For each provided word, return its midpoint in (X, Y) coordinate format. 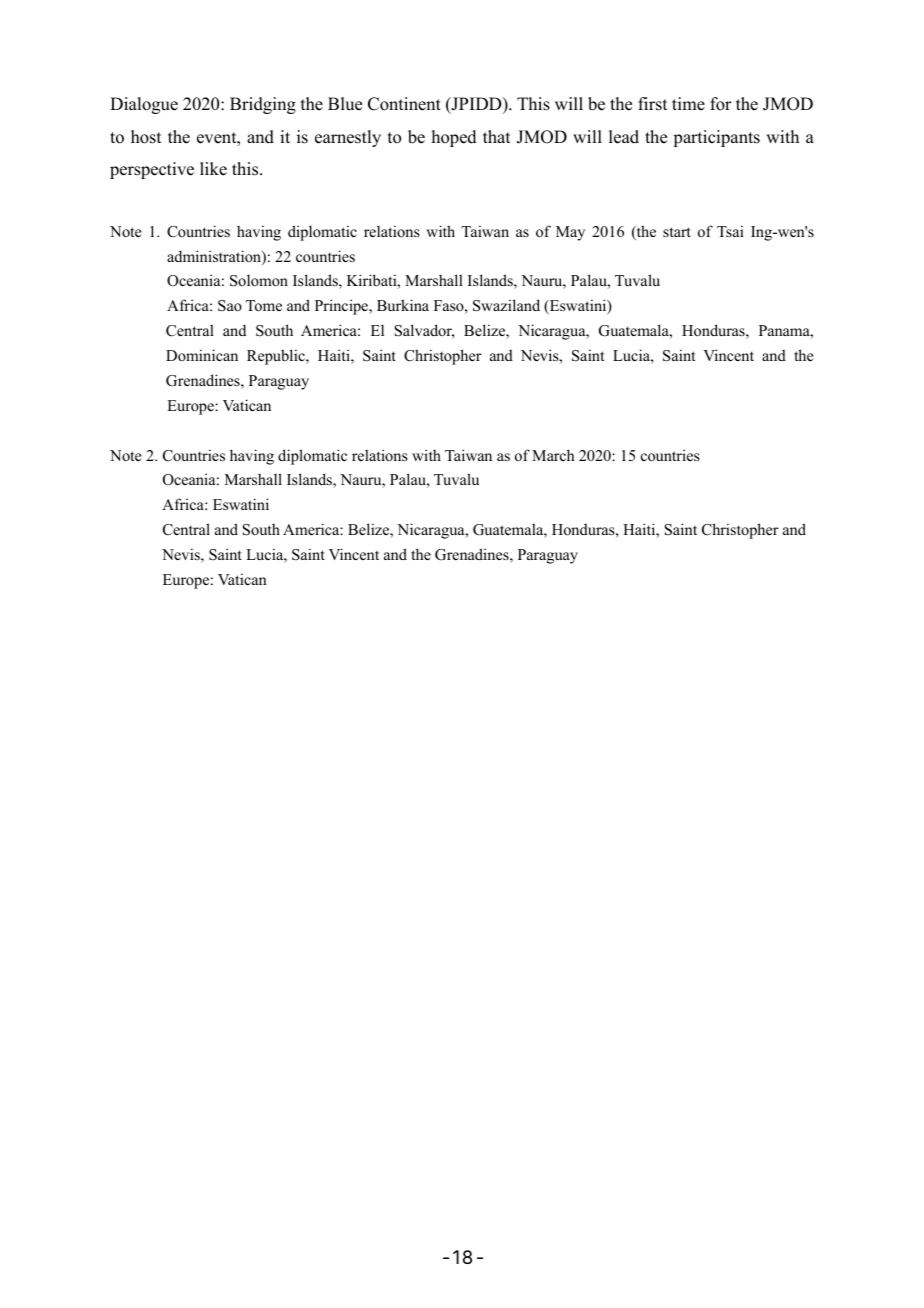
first (652, 104)
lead (624, 137)
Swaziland (506, 305)
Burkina (403, 305)
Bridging (263, 105)
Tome (264, 305)
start (677, 232)
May (570, 233)
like (213, 169)
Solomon (259, 280)
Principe (343, 307)
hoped (454, 138)
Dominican (202, 355)
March (553, 455)
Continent (404, 104)
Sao (230, 306)
